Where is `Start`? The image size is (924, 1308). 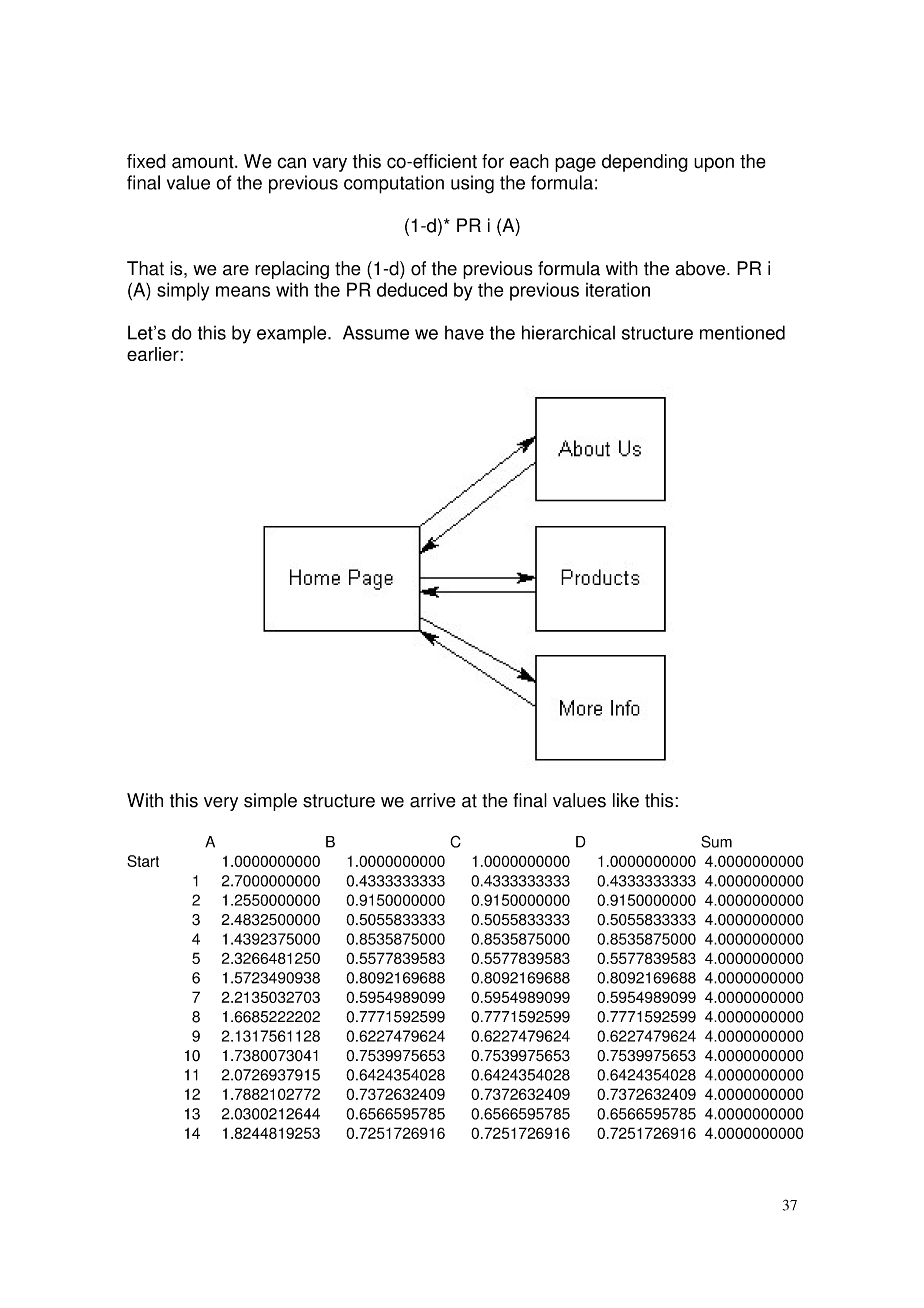 Start is located at coordinates (143, 861).
